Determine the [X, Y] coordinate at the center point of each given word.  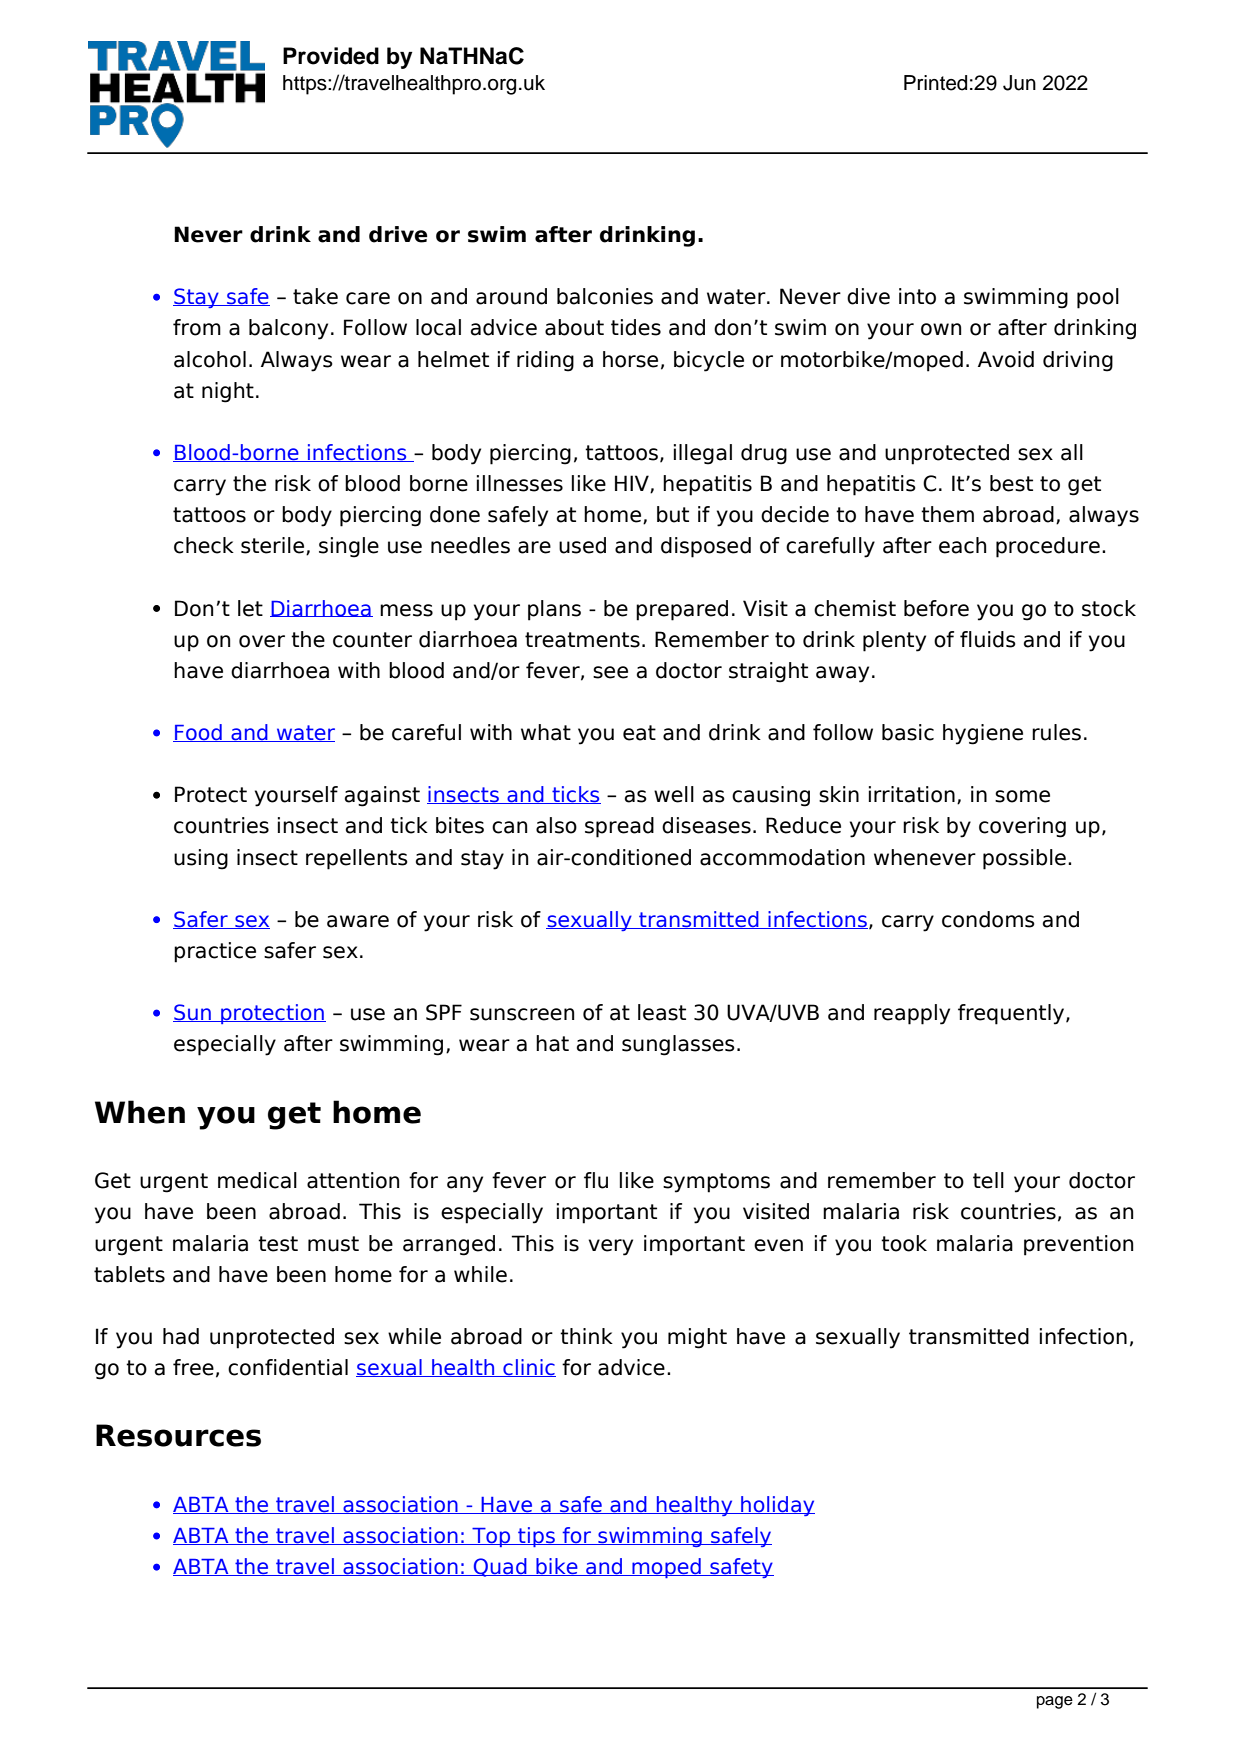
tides [636, 327]
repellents [357, 859]
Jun [1019, 83]
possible [1024, 859]
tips [536, 1537]
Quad [500, 1567]
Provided [331, 56]
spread [619, 827]
